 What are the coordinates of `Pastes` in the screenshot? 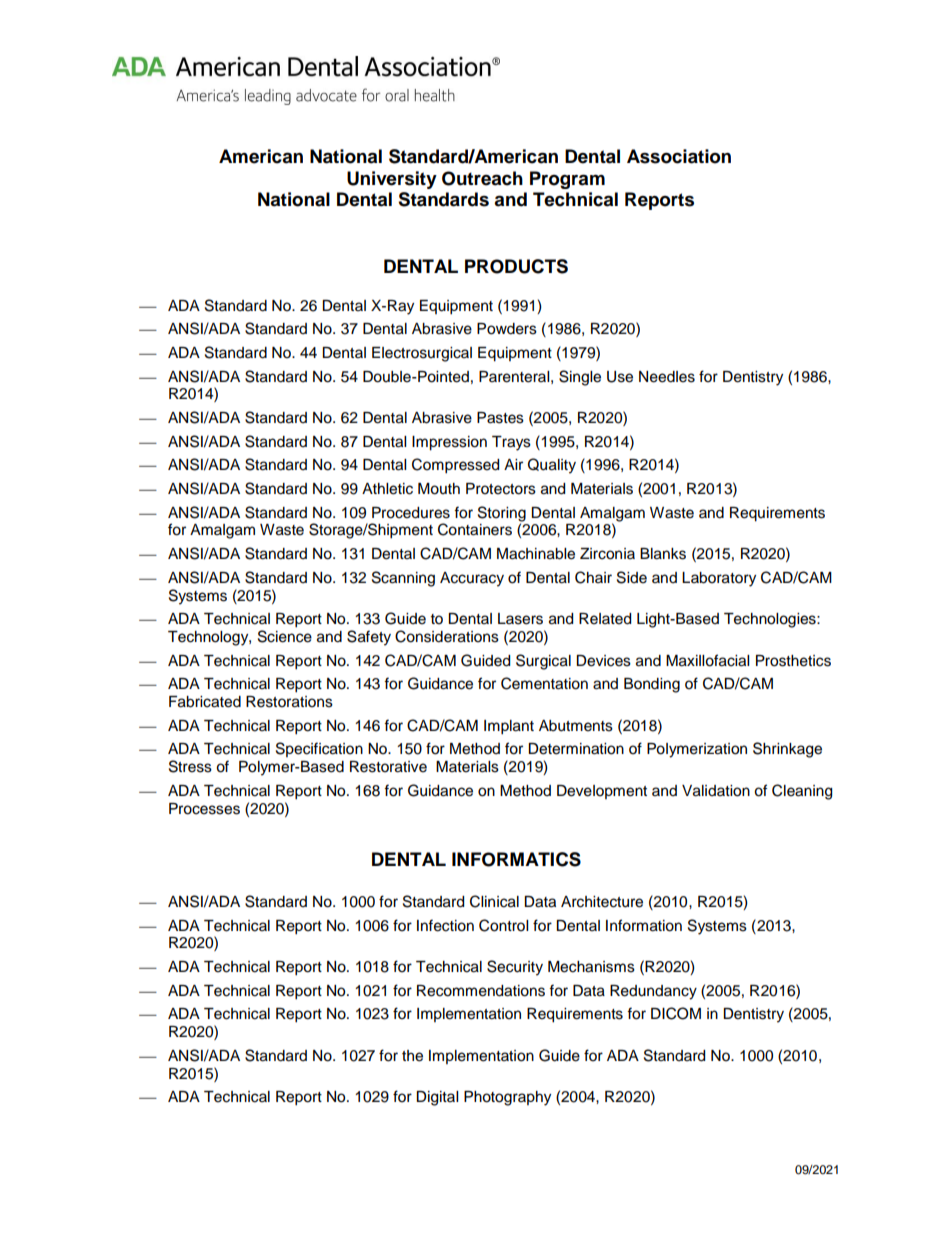 It's located at (500, 418).
